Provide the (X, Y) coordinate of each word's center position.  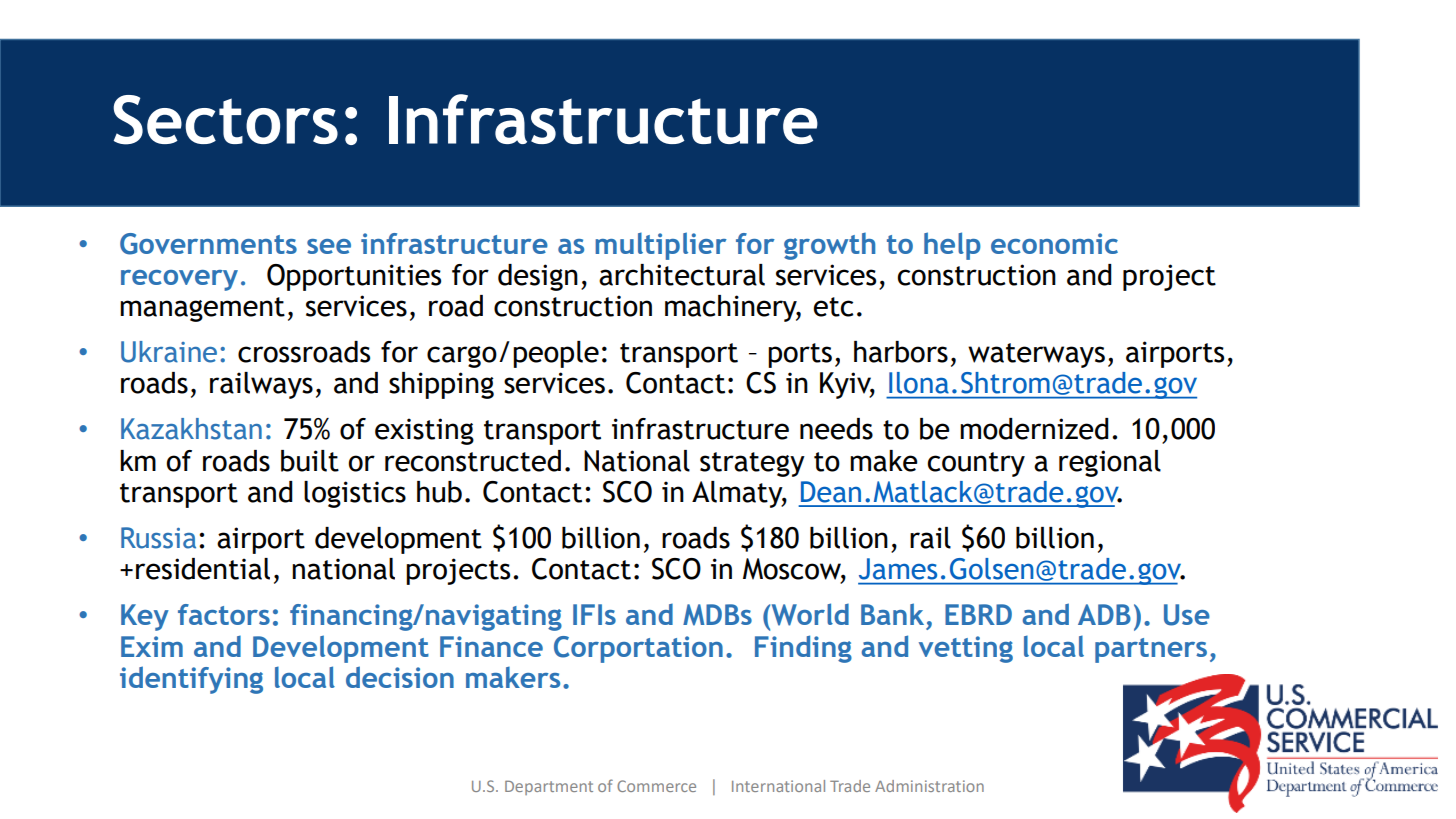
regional (1110, 463)
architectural (682, 275)
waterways (1036, 355)
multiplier (661, 246)
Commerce (656, 786)
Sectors (225, 120)
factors (224, 614)
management (202, 309)
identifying (191, 680)
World (809, 614)
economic (1054, 243)
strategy (752, 464)
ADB (1104, 614)
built (310, 461)
